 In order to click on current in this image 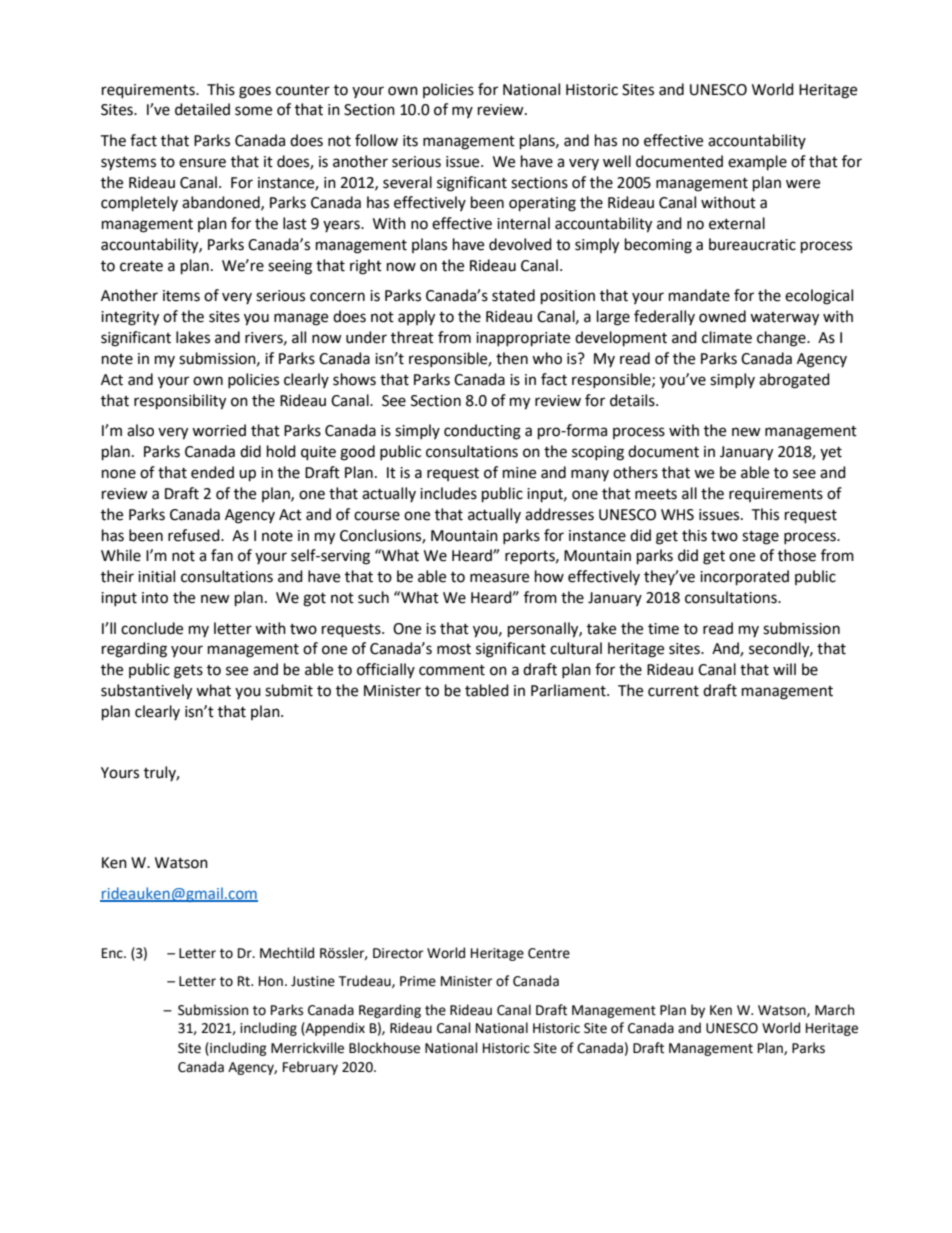, I will do `click(673, 691)`.
